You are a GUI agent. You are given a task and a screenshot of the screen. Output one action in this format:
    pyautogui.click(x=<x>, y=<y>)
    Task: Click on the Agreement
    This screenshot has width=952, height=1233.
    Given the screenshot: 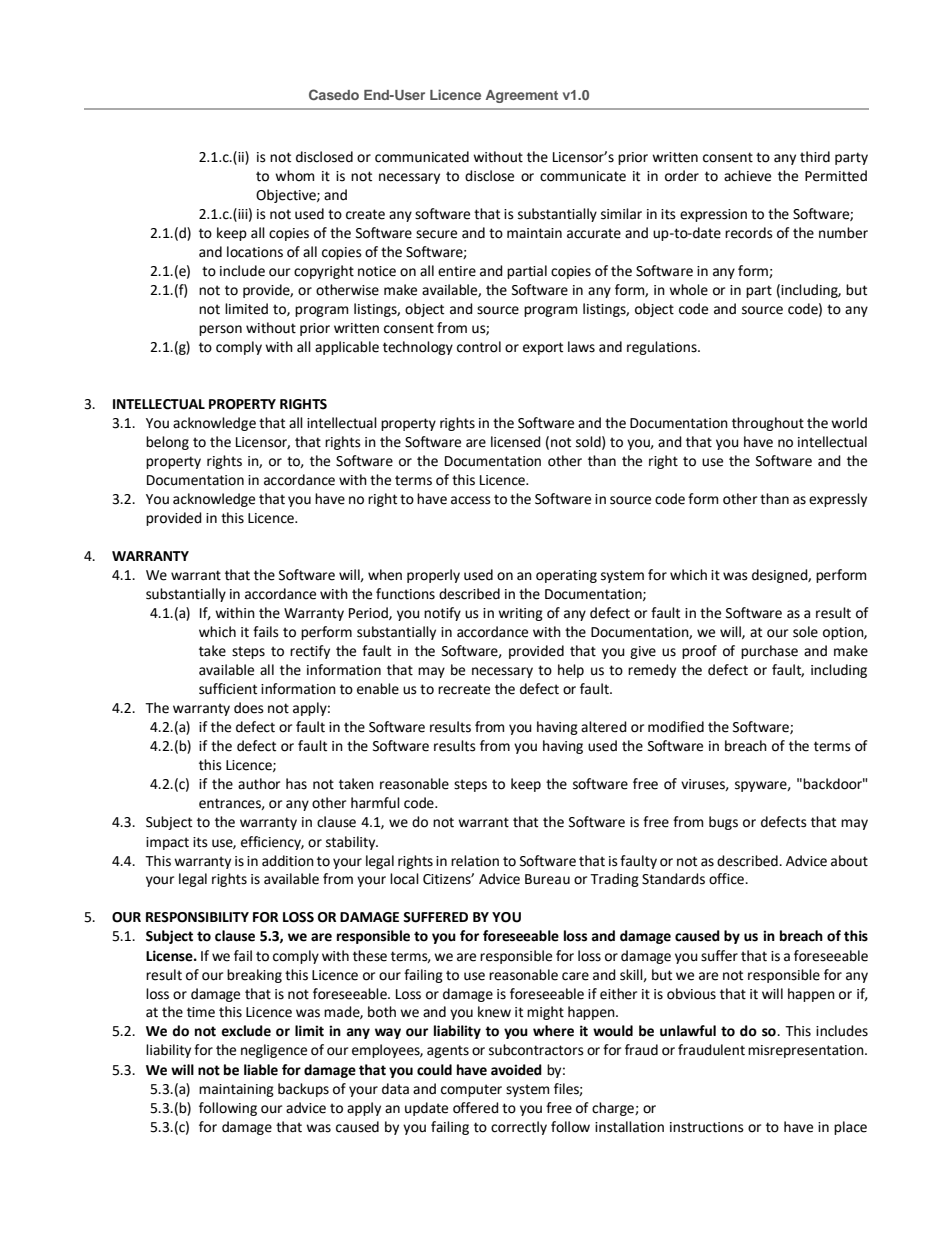 What is the action you would take?
    pyautogui.click(x=521, y=96)
